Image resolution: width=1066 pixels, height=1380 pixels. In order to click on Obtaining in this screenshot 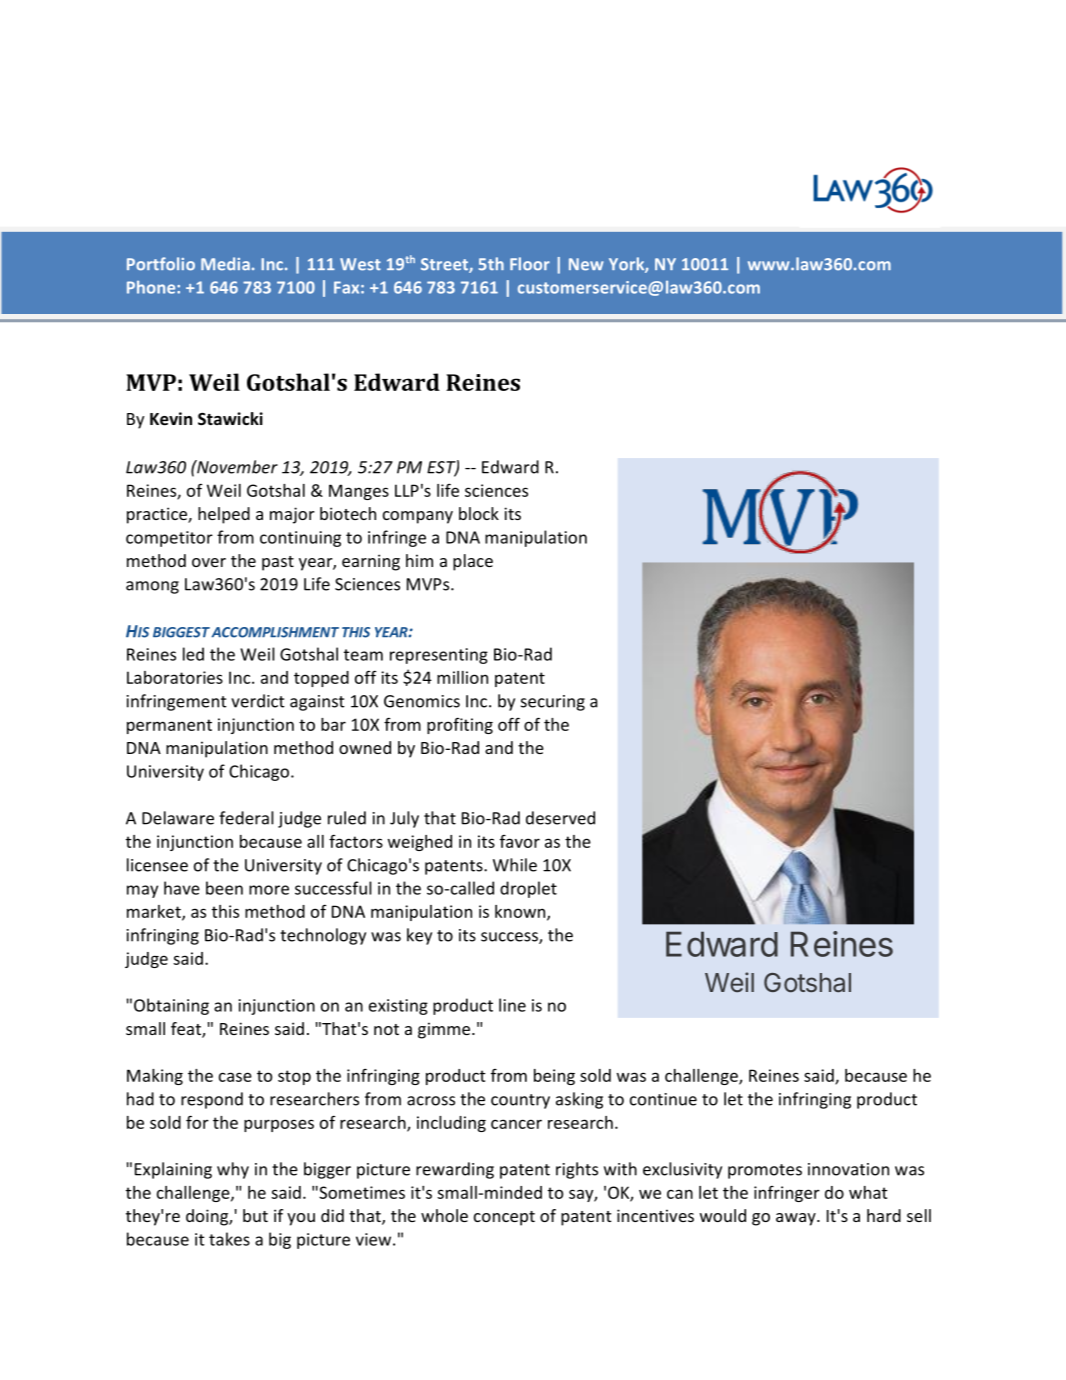, I will do `click(171, 1006)`.
